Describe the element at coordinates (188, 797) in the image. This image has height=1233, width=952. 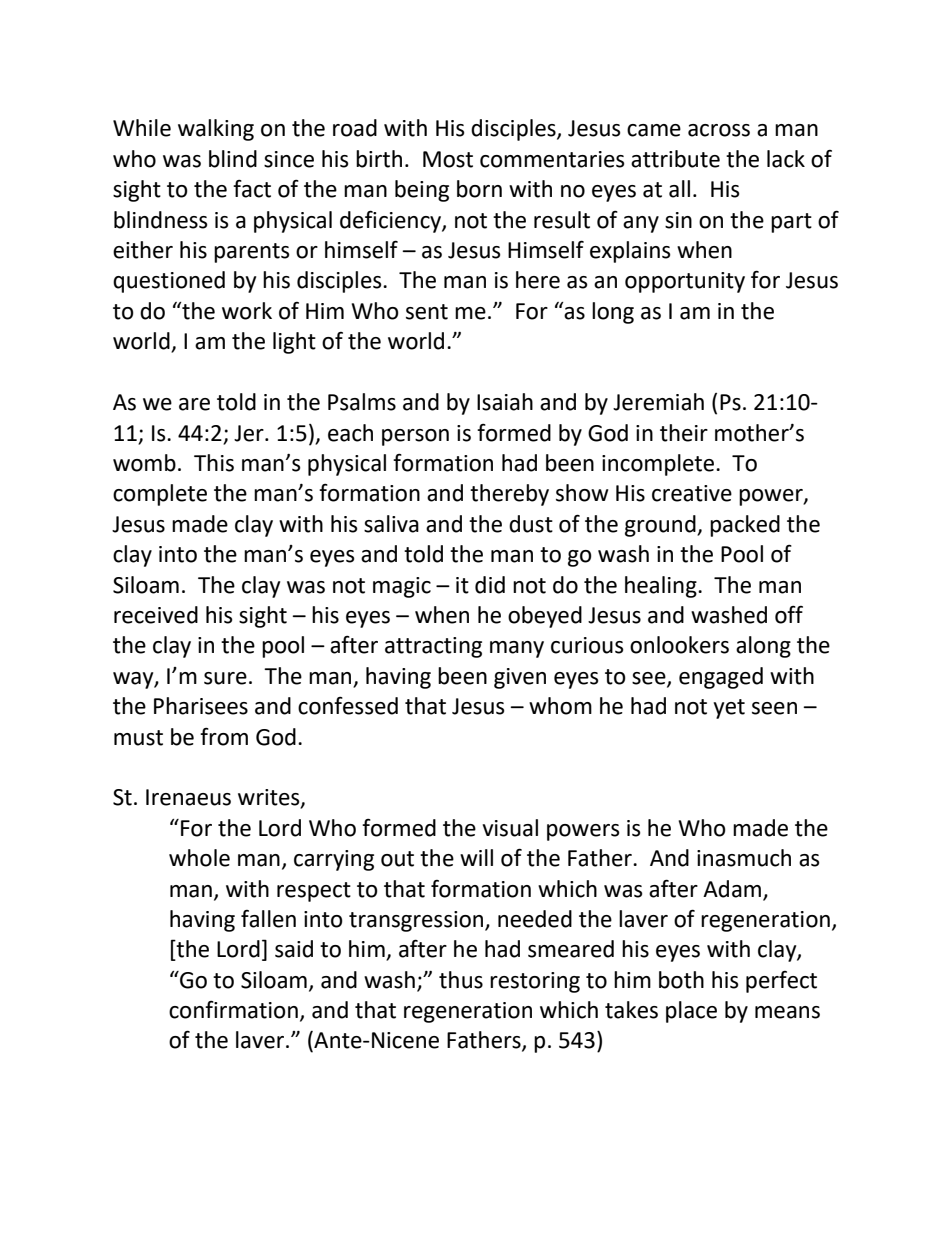
I see `Irenaeus` at that location.
